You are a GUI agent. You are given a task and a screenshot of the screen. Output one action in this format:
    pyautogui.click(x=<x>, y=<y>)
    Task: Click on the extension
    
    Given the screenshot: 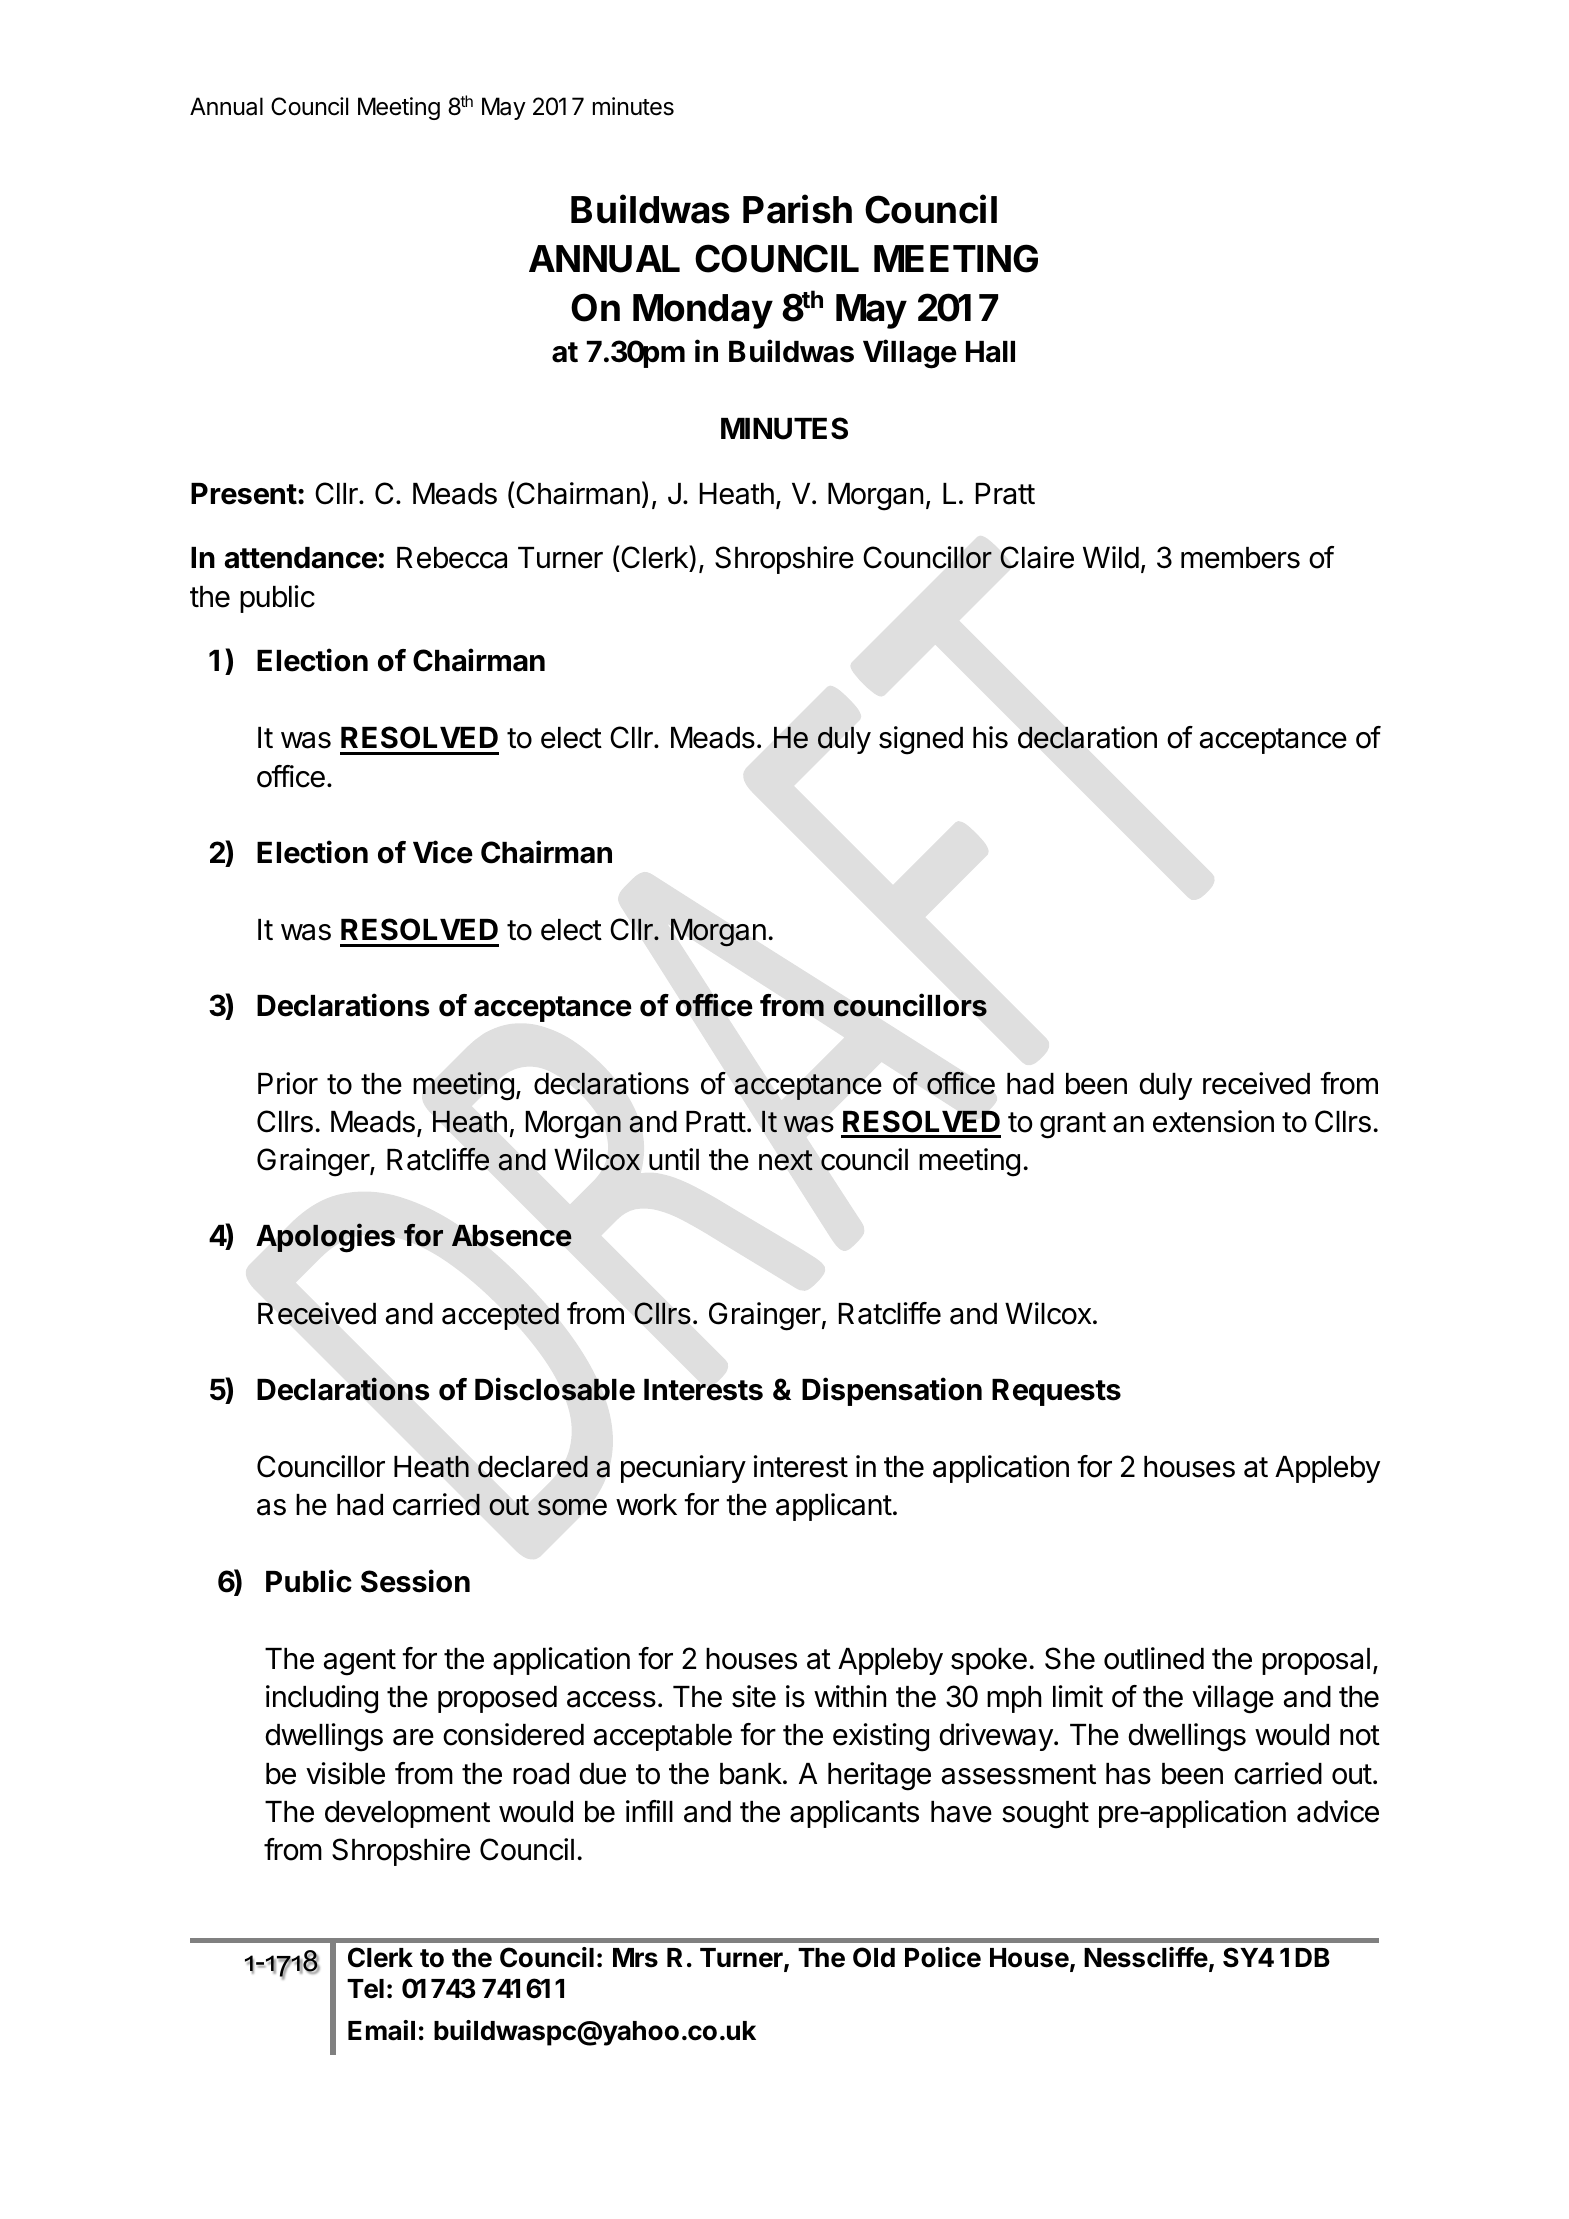 What is the action you would take?
    pyautogui.click(x=1213, y=1121)
